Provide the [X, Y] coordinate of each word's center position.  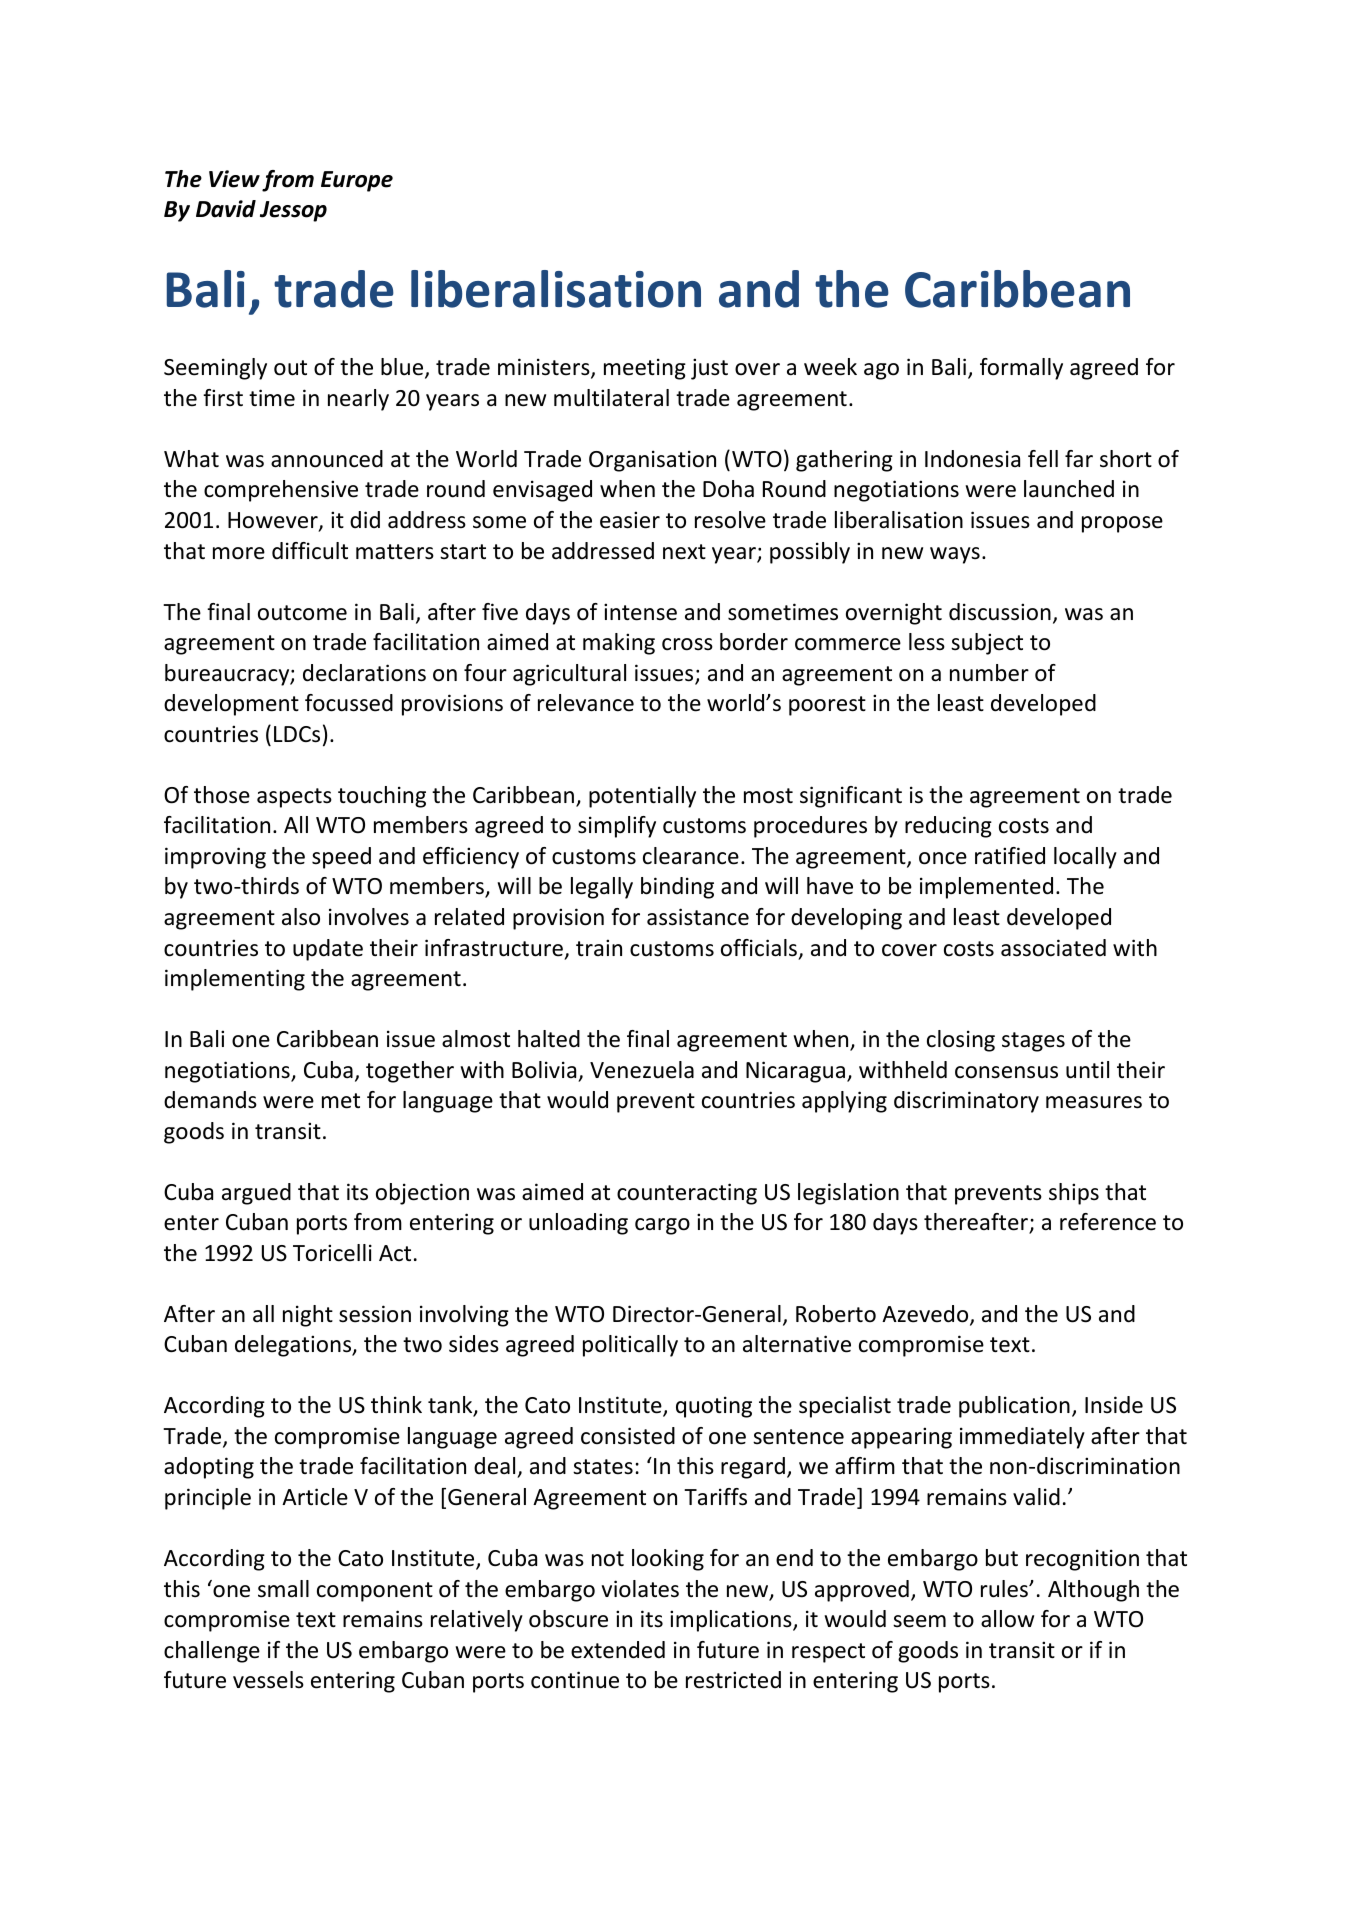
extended [618, 1650]
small [283, 1589]
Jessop [293, 211]
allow [1007, 1619]
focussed [349, 703]
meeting [645, 369]
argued [256, 1194]
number [989, 673]
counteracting [687, 1194]
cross [687, 644]
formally [1021, 369]
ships [1074, 1194]
